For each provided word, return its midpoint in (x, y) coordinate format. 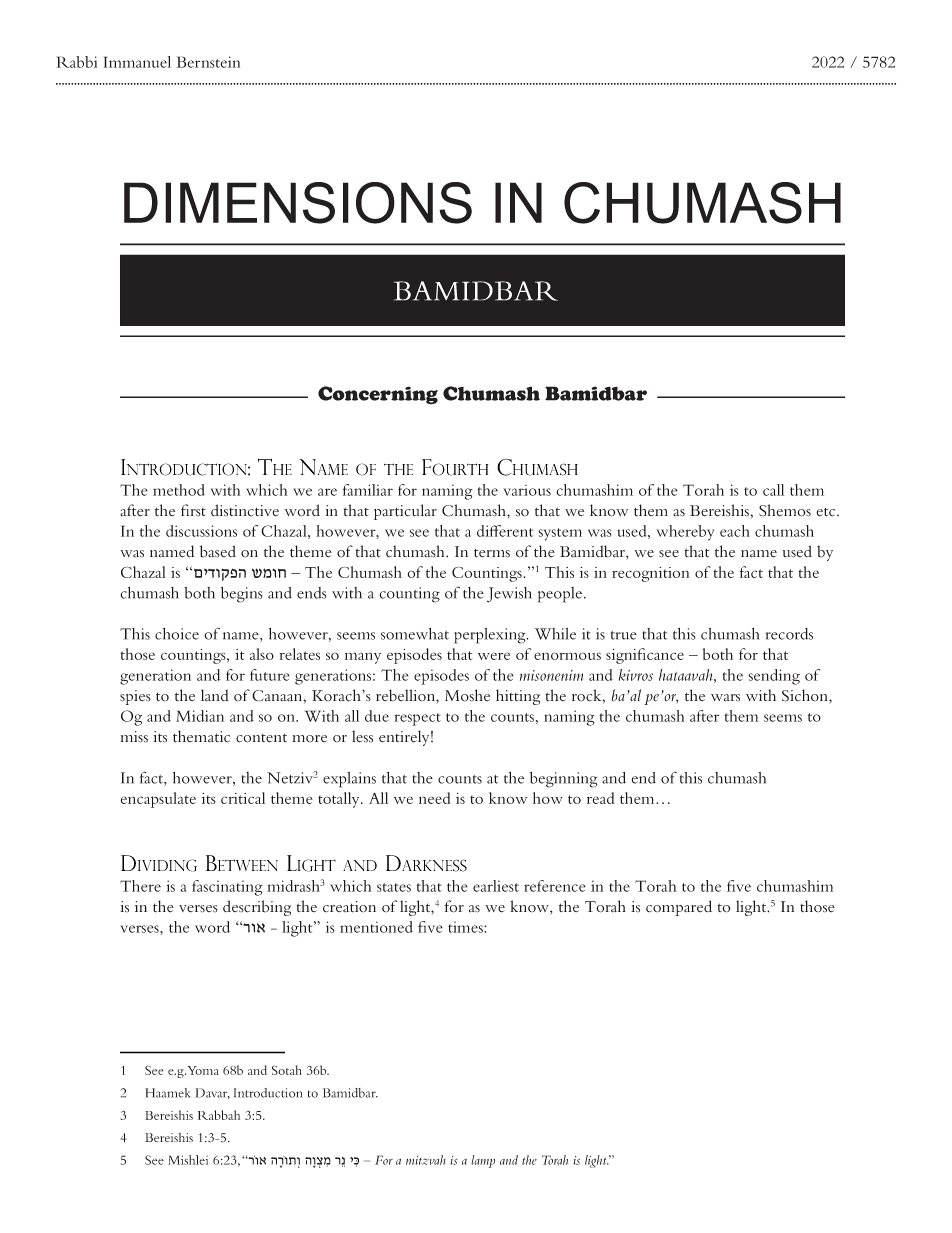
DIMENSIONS (298, 203)
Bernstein (208, 62)
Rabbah (219, 1115)
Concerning (378, 395)
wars (725, 698)
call (773, 490)
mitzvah (426, 1160)
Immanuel (137, 62)
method (179, 490)
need (434, 798)
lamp (483, 1161)
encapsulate (158, 800)
